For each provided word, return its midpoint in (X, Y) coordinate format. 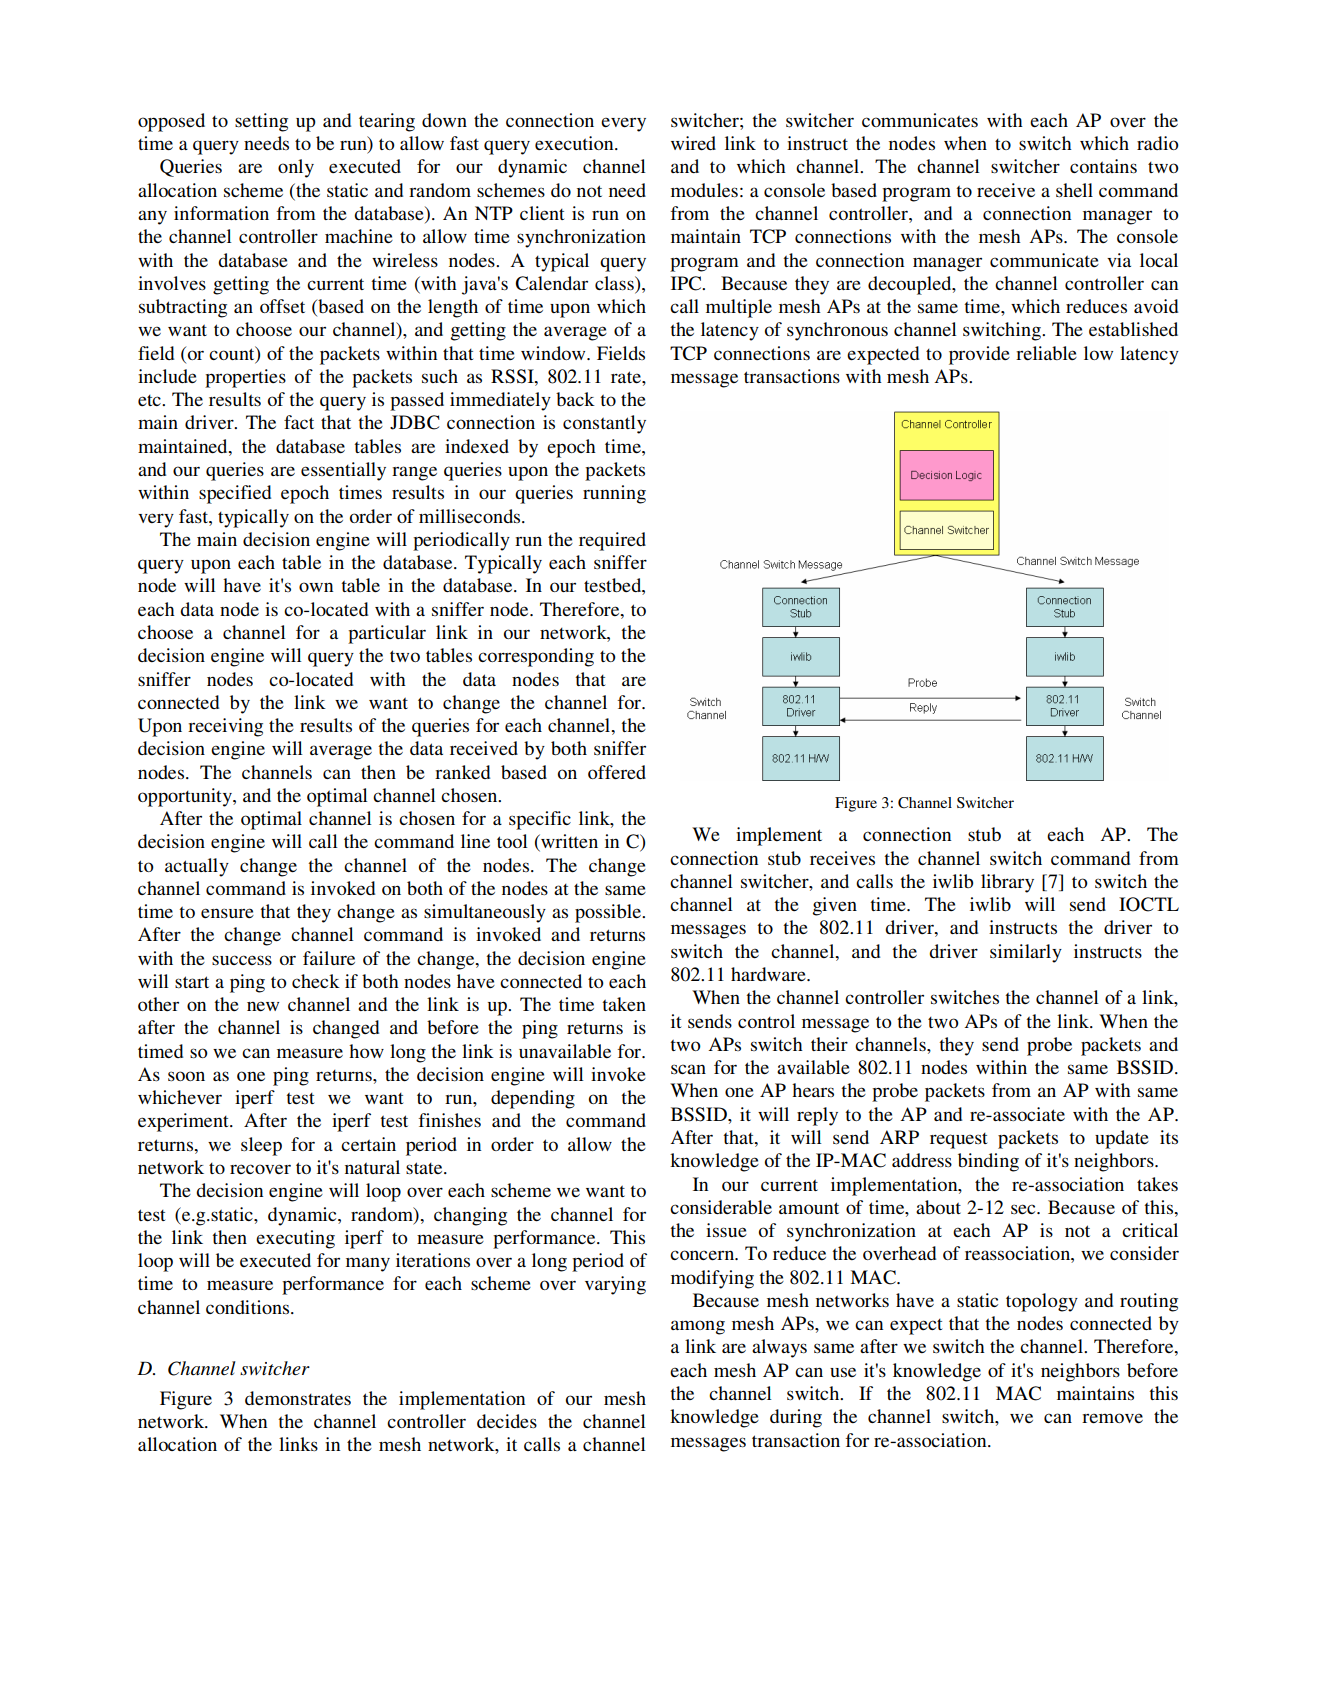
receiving (225, 727)
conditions (249, 1307)
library (1007, 883)
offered (617, 772)
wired (693, 143)
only (296, 168)
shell (1074, 190)
